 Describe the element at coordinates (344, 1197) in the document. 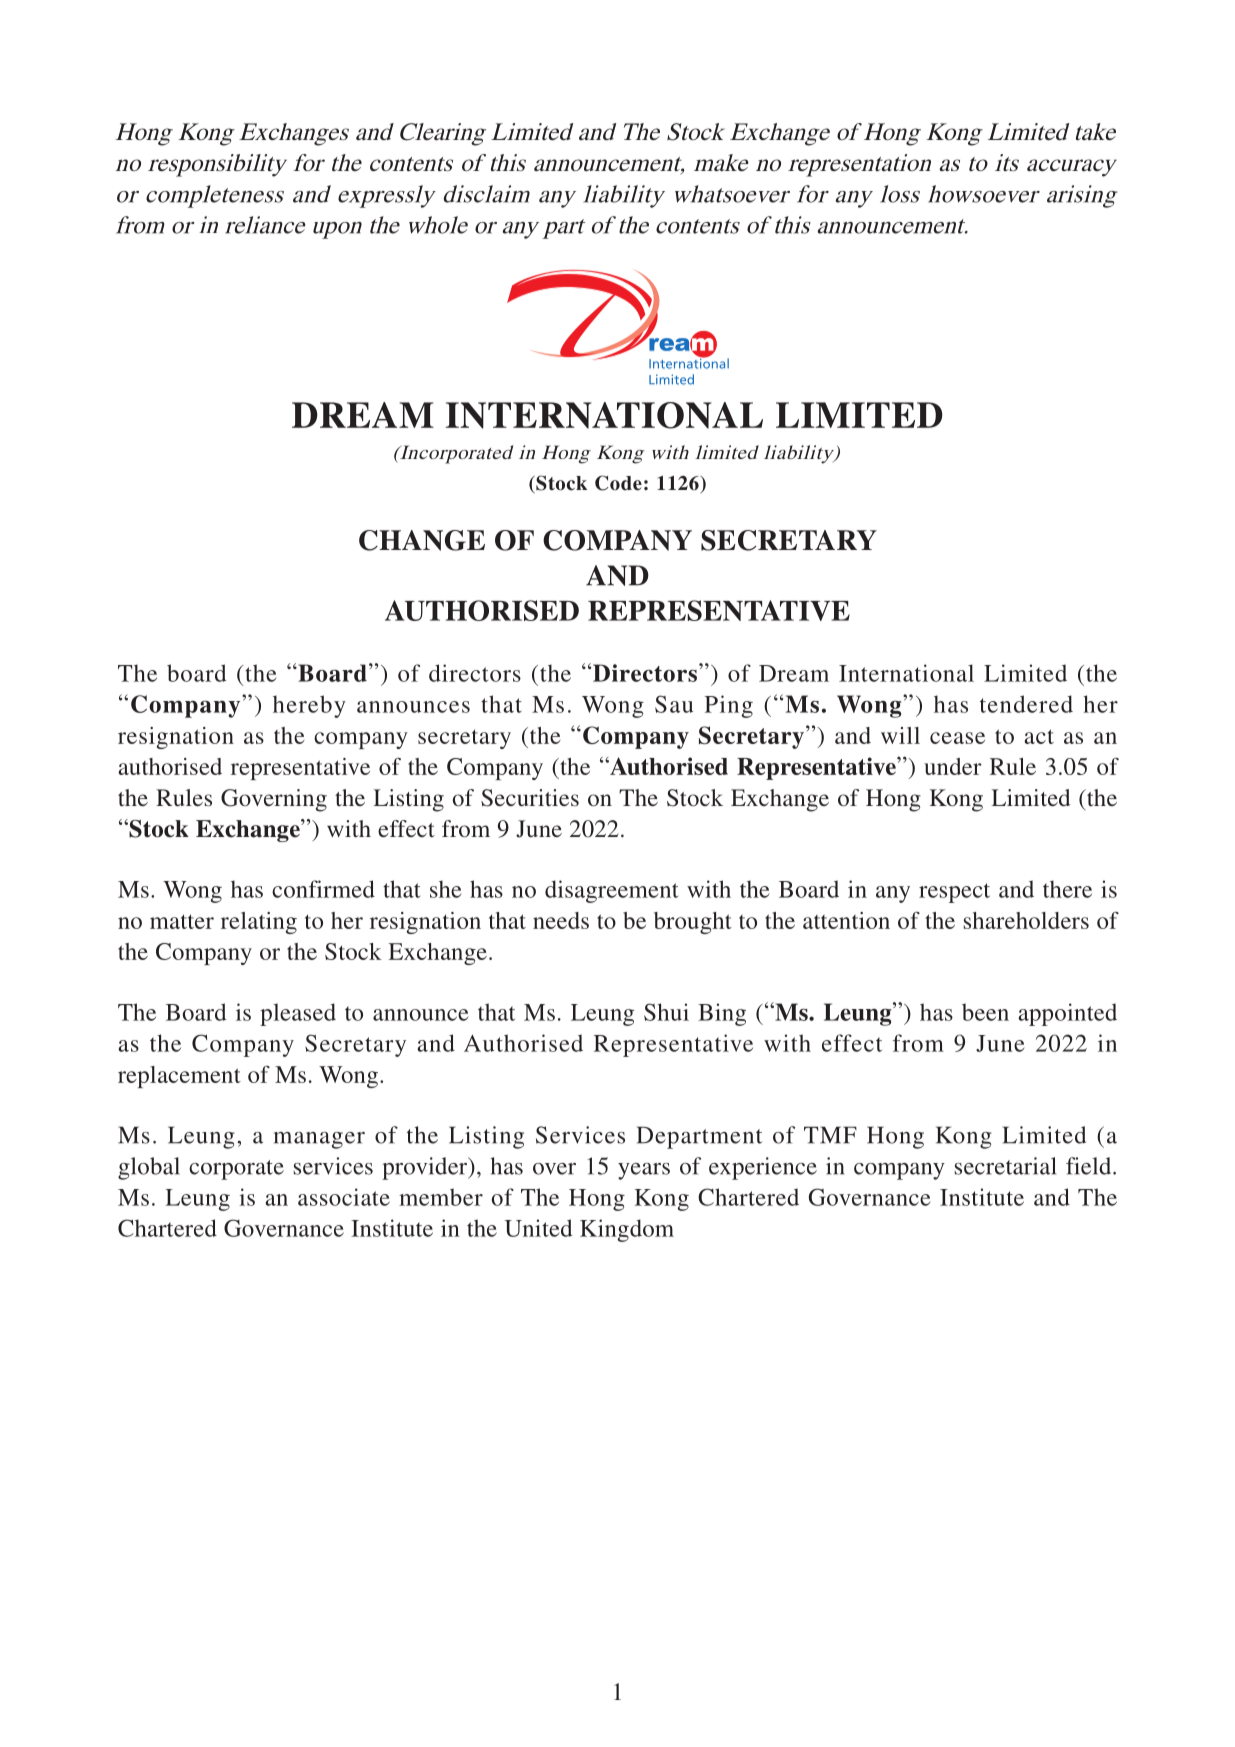

I see `associate` at that location.
